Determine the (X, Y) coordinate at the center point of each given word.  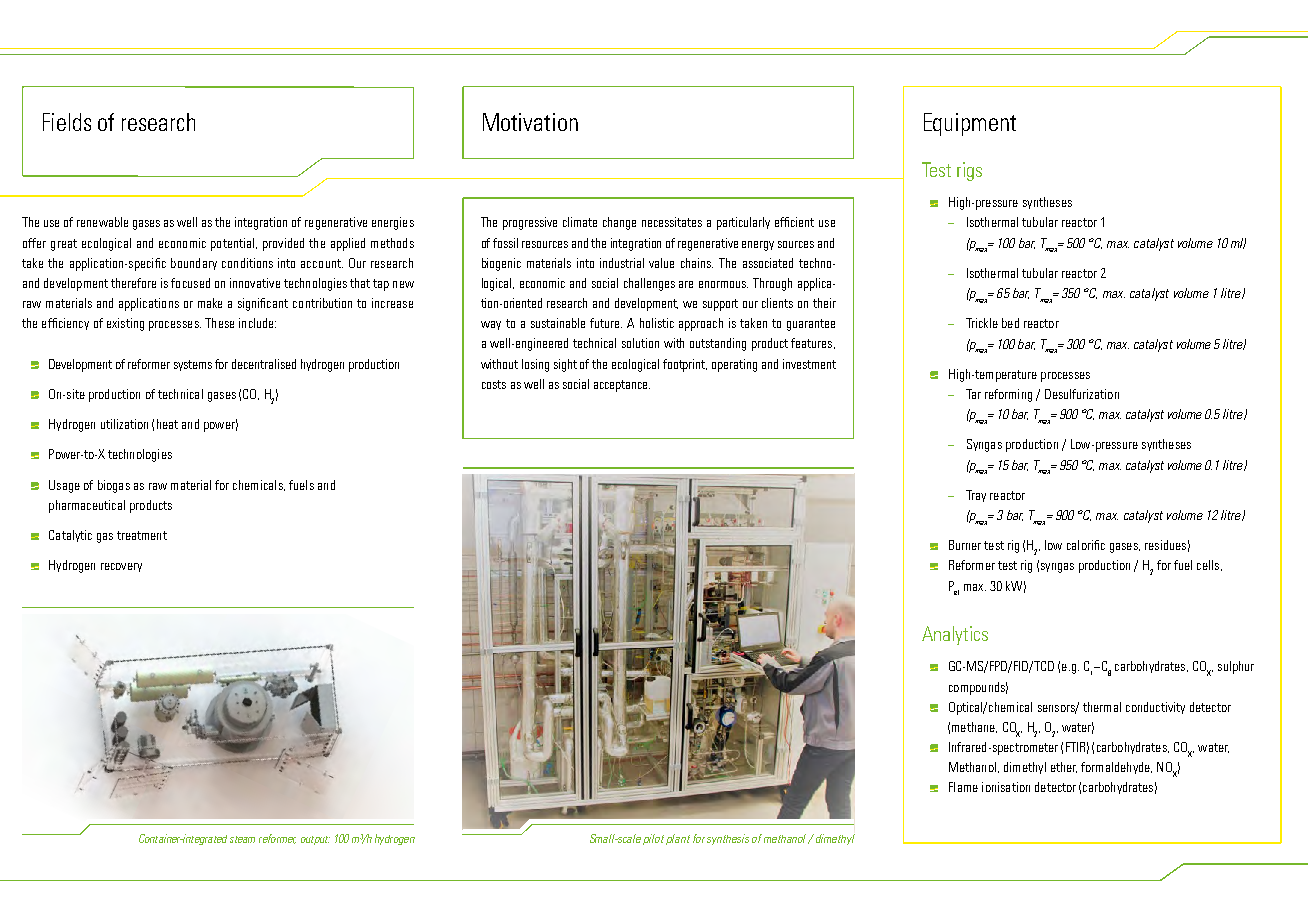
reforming (1008, 395)
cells (1208, 565)
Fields (67, 122)
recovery (121, 567)
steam (242, 839)
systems (193, 365)
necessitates (672, 222)
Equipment (970, 124)
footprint (685, 365)
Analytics (955, 635)
